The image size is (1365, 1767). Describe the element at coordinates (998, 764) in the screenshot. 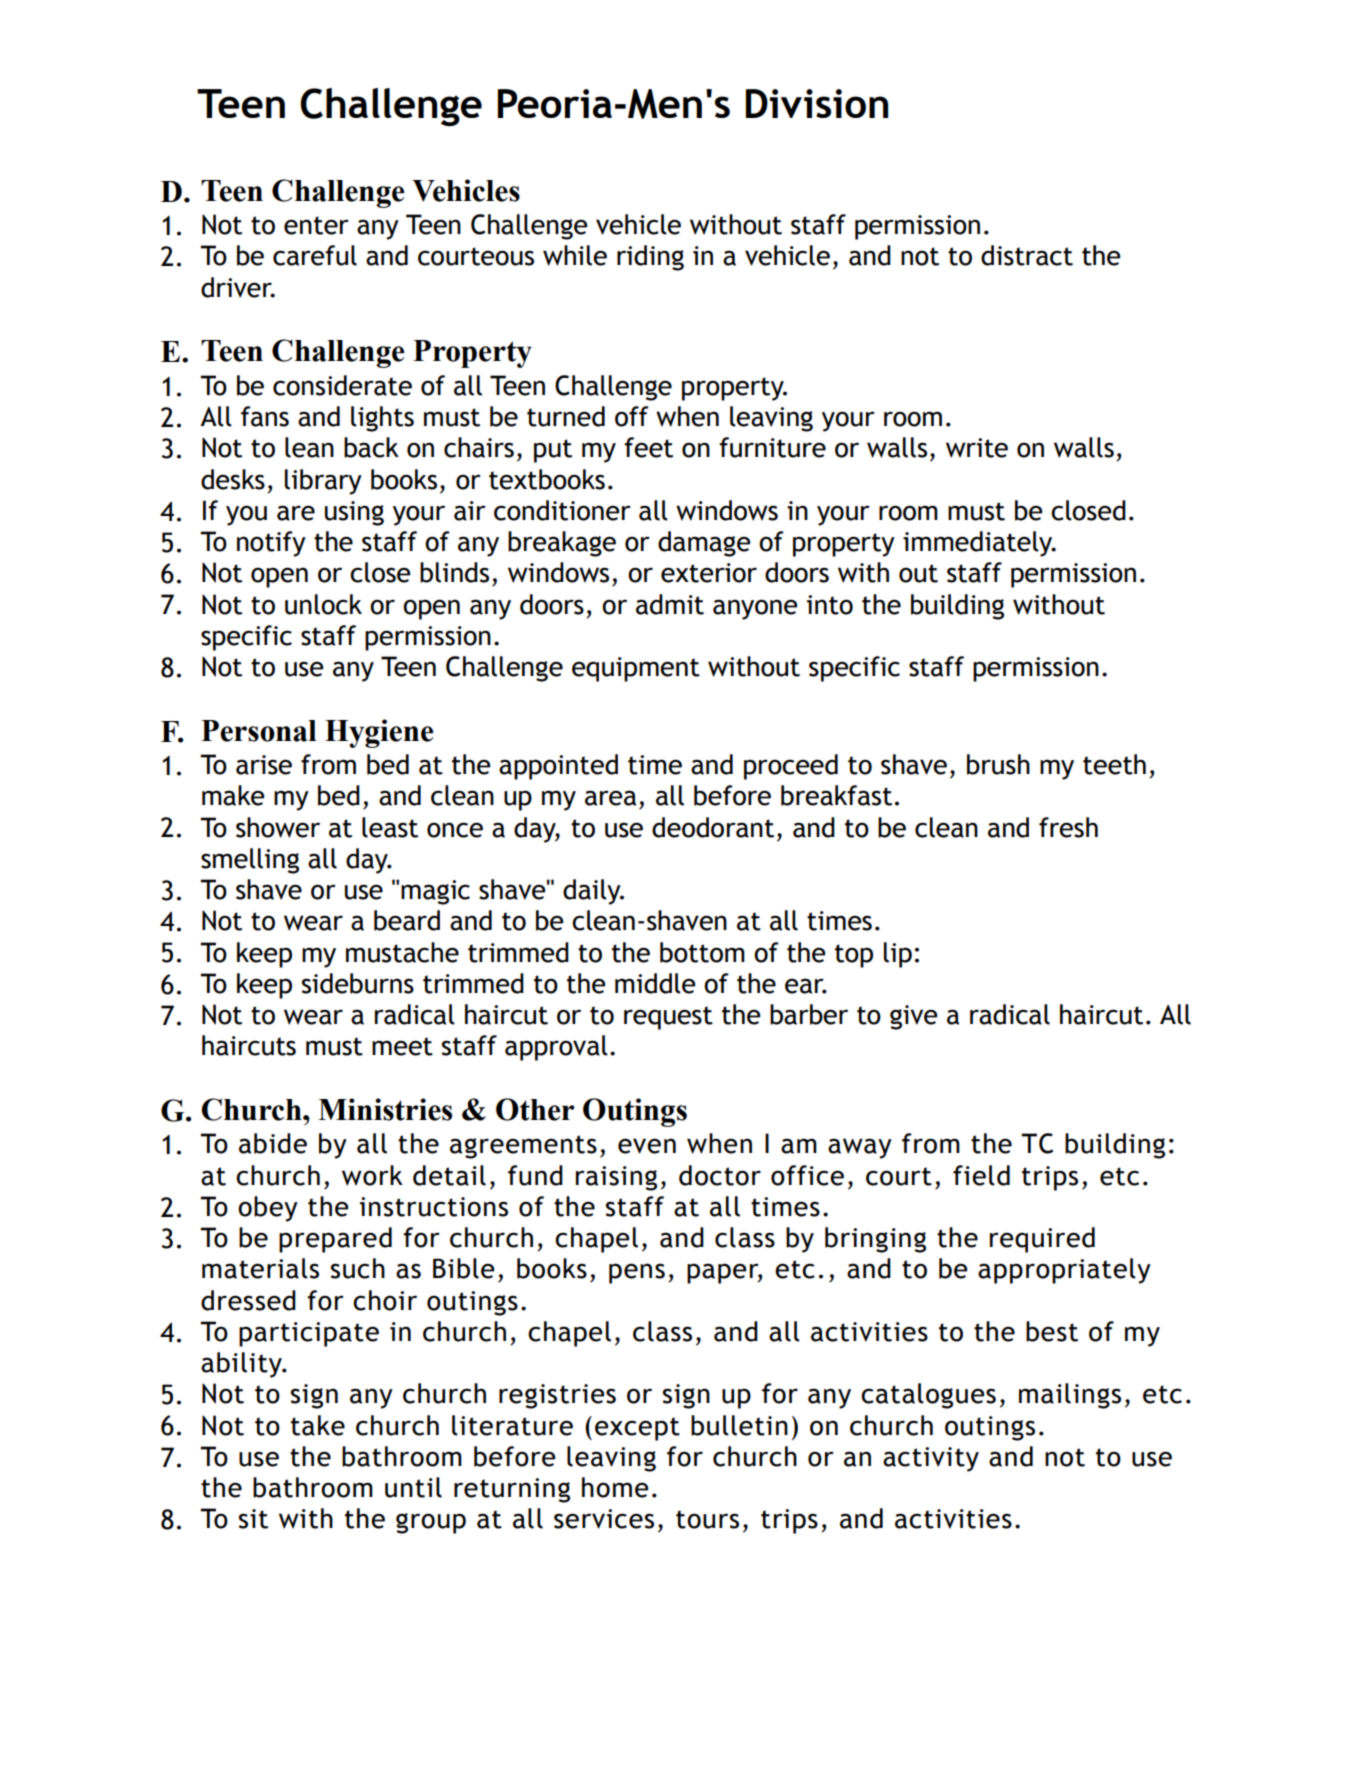

I see `brush` at that location.
